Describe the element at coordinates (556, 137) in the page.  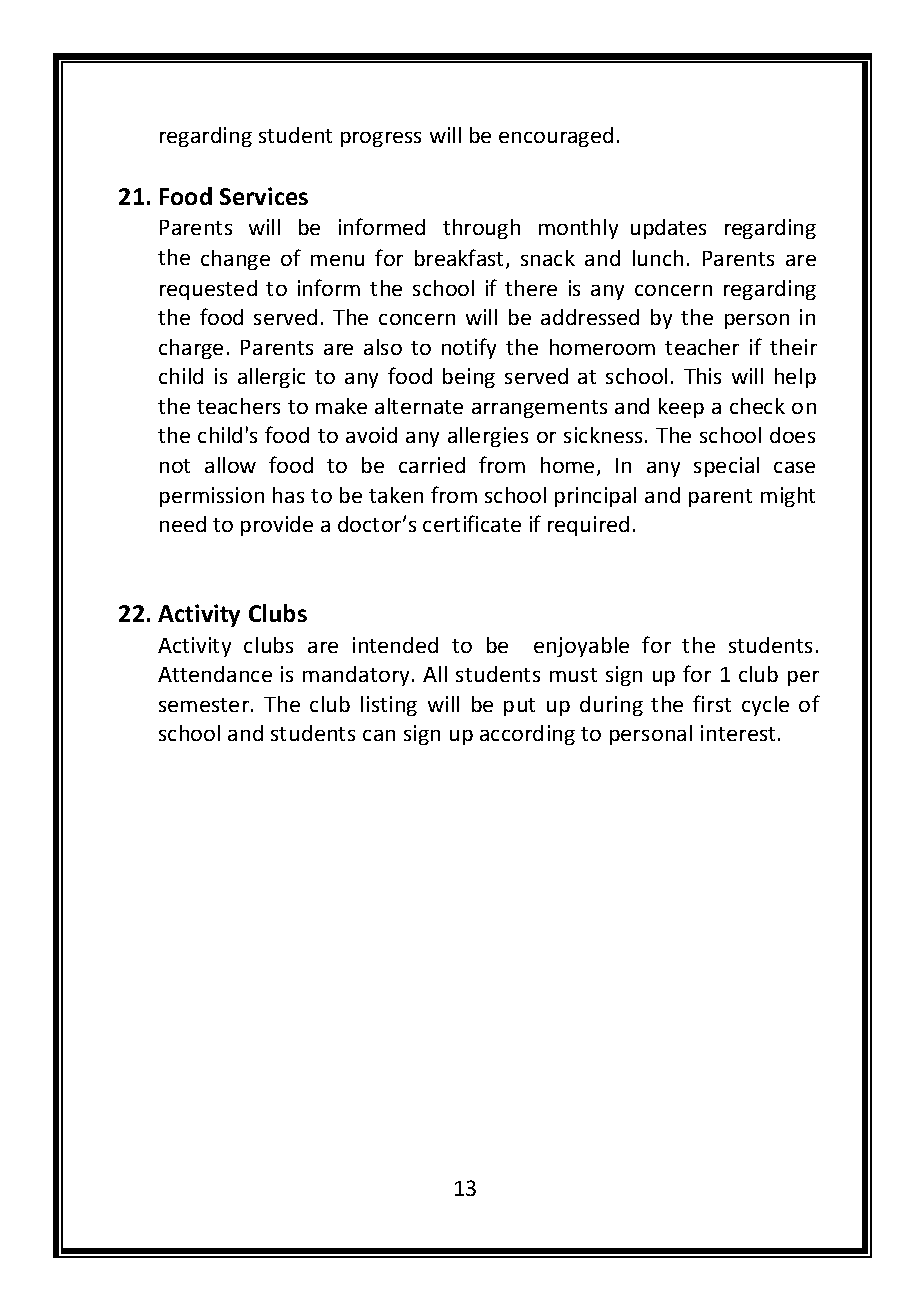
I see `encouraged` at that location.
